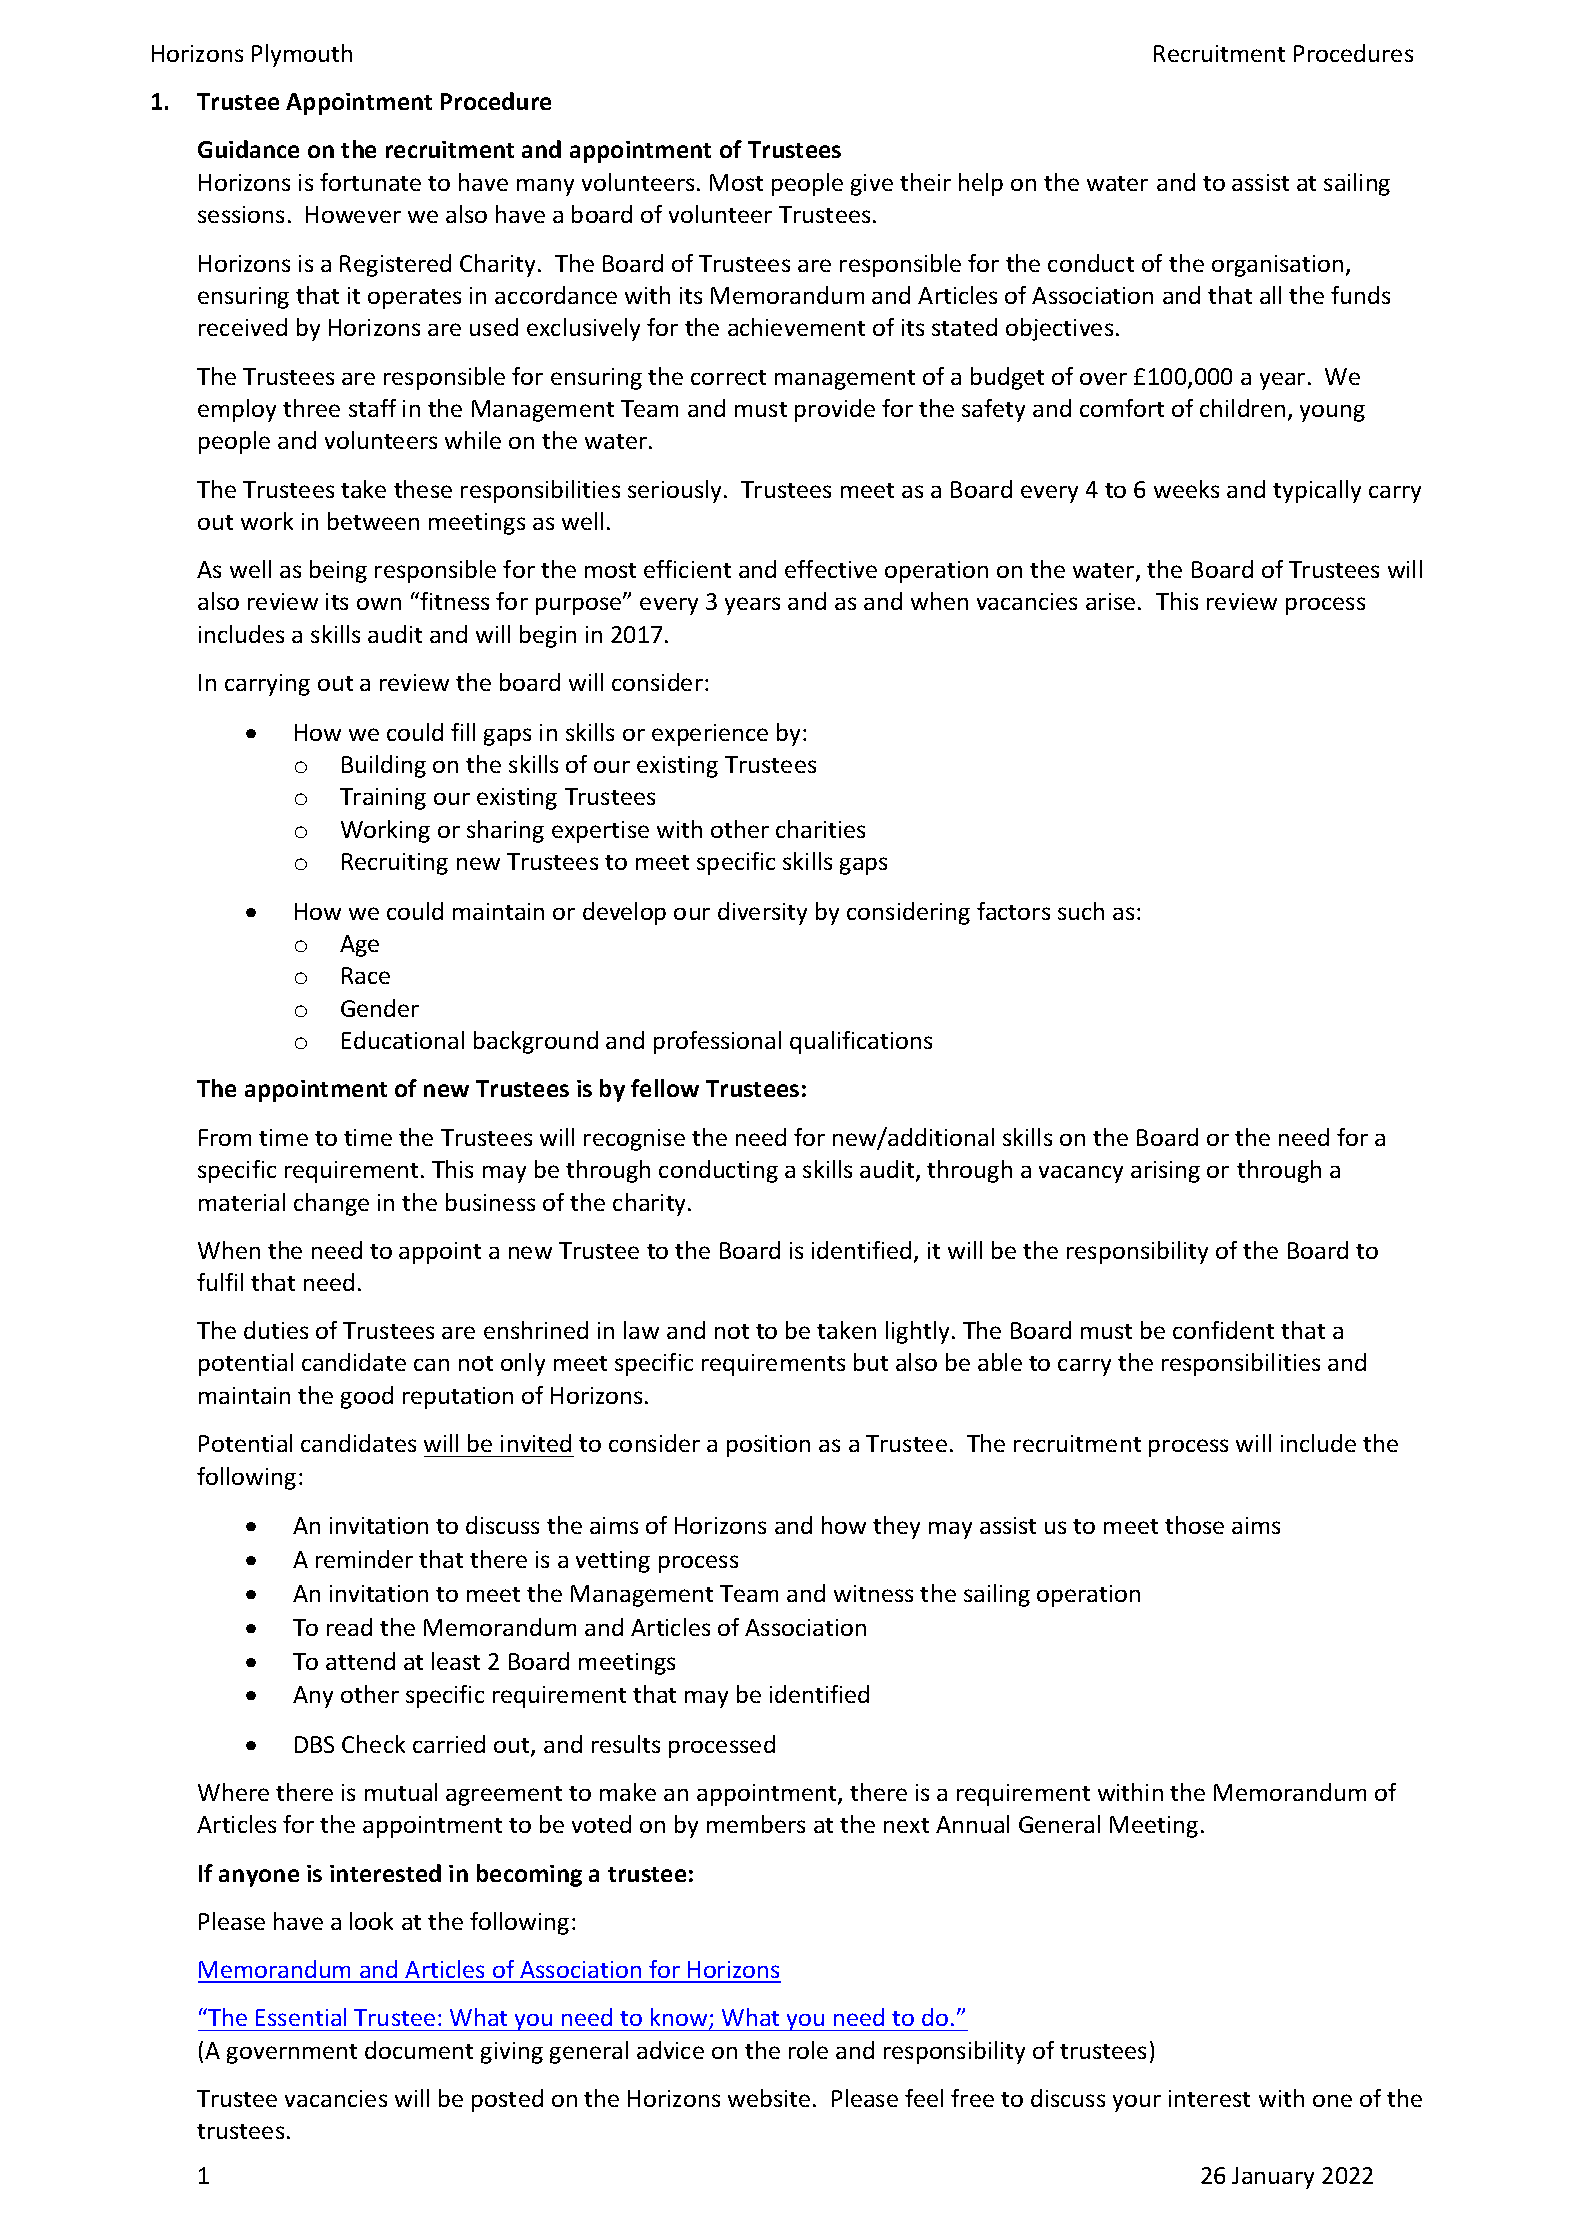  Describe the element at coordinates (1081, 911) in the screenshot. I see `such` at that location.
